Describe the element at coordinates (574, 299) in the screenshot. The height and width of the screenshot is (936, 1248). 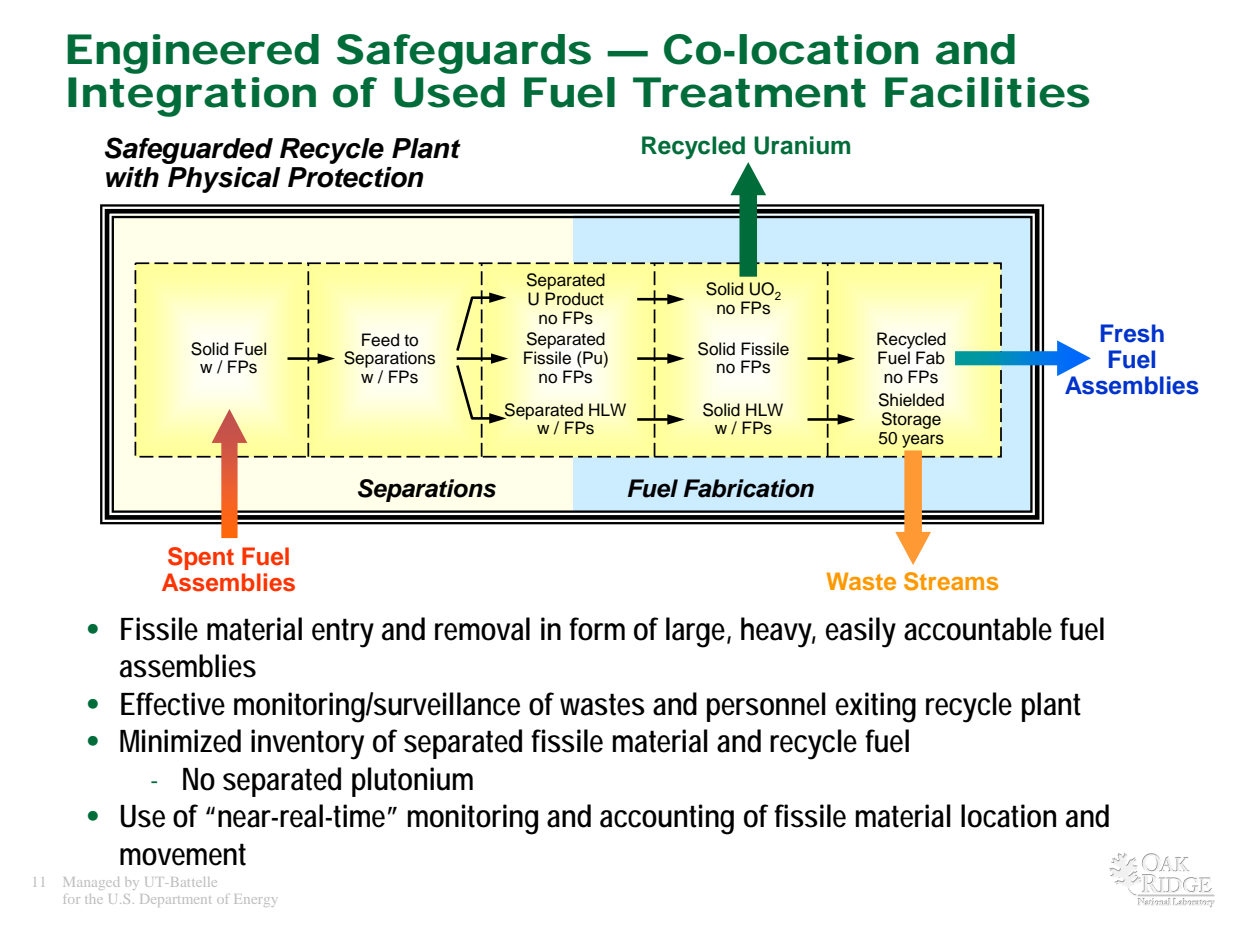
I see `Product` at that location.
